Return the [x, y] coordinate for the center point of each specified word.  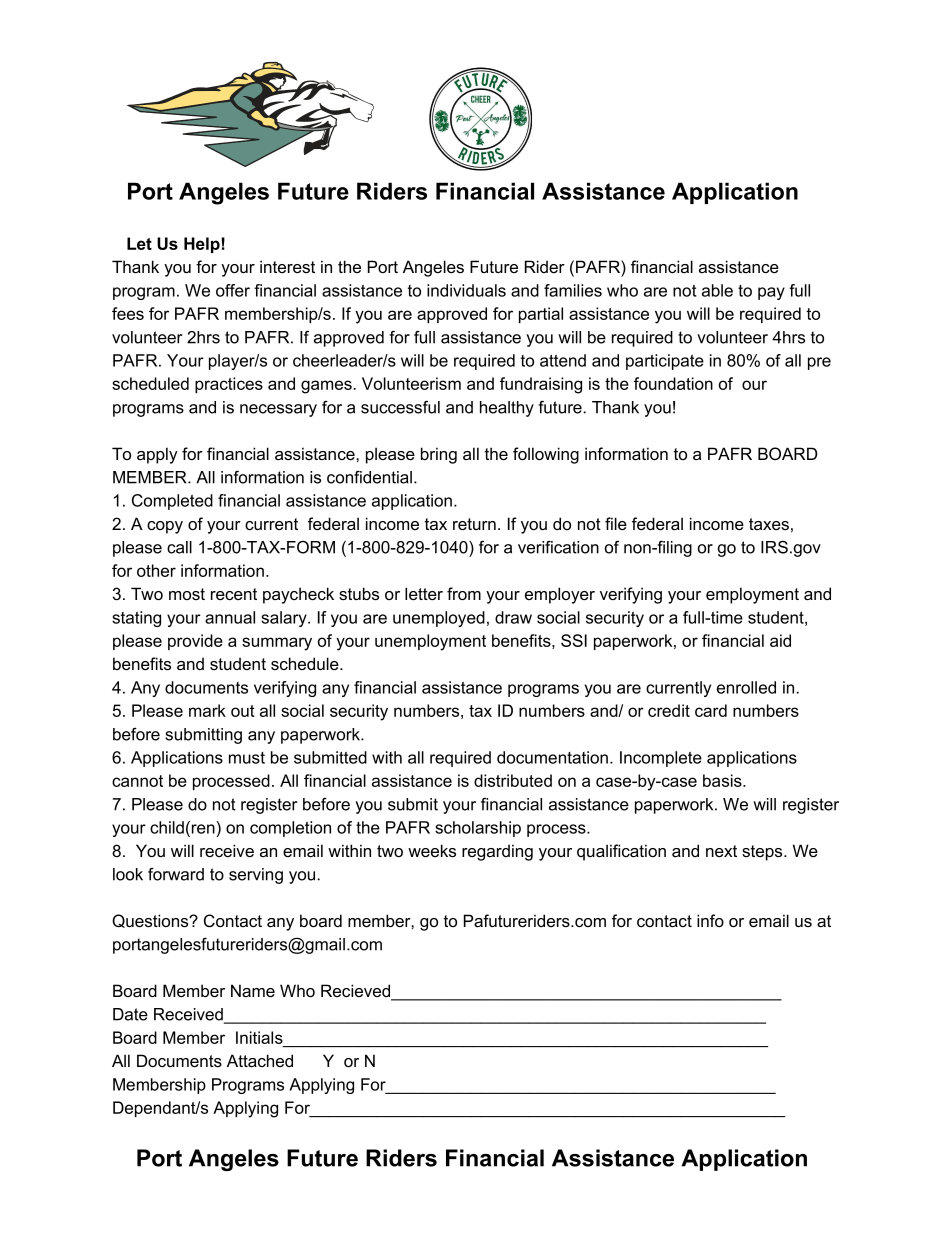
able [717, 290]
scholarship [478, 829]
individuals [466, 290]
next [721, 851]
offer [233, 290]
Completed [172, 502]
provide [195, 642]
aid [780, 640]
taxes [769, 524]
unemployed [439, 619]
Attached [260, 1060]
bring [439, 455]
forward [176, 874]
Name [253, 990]
